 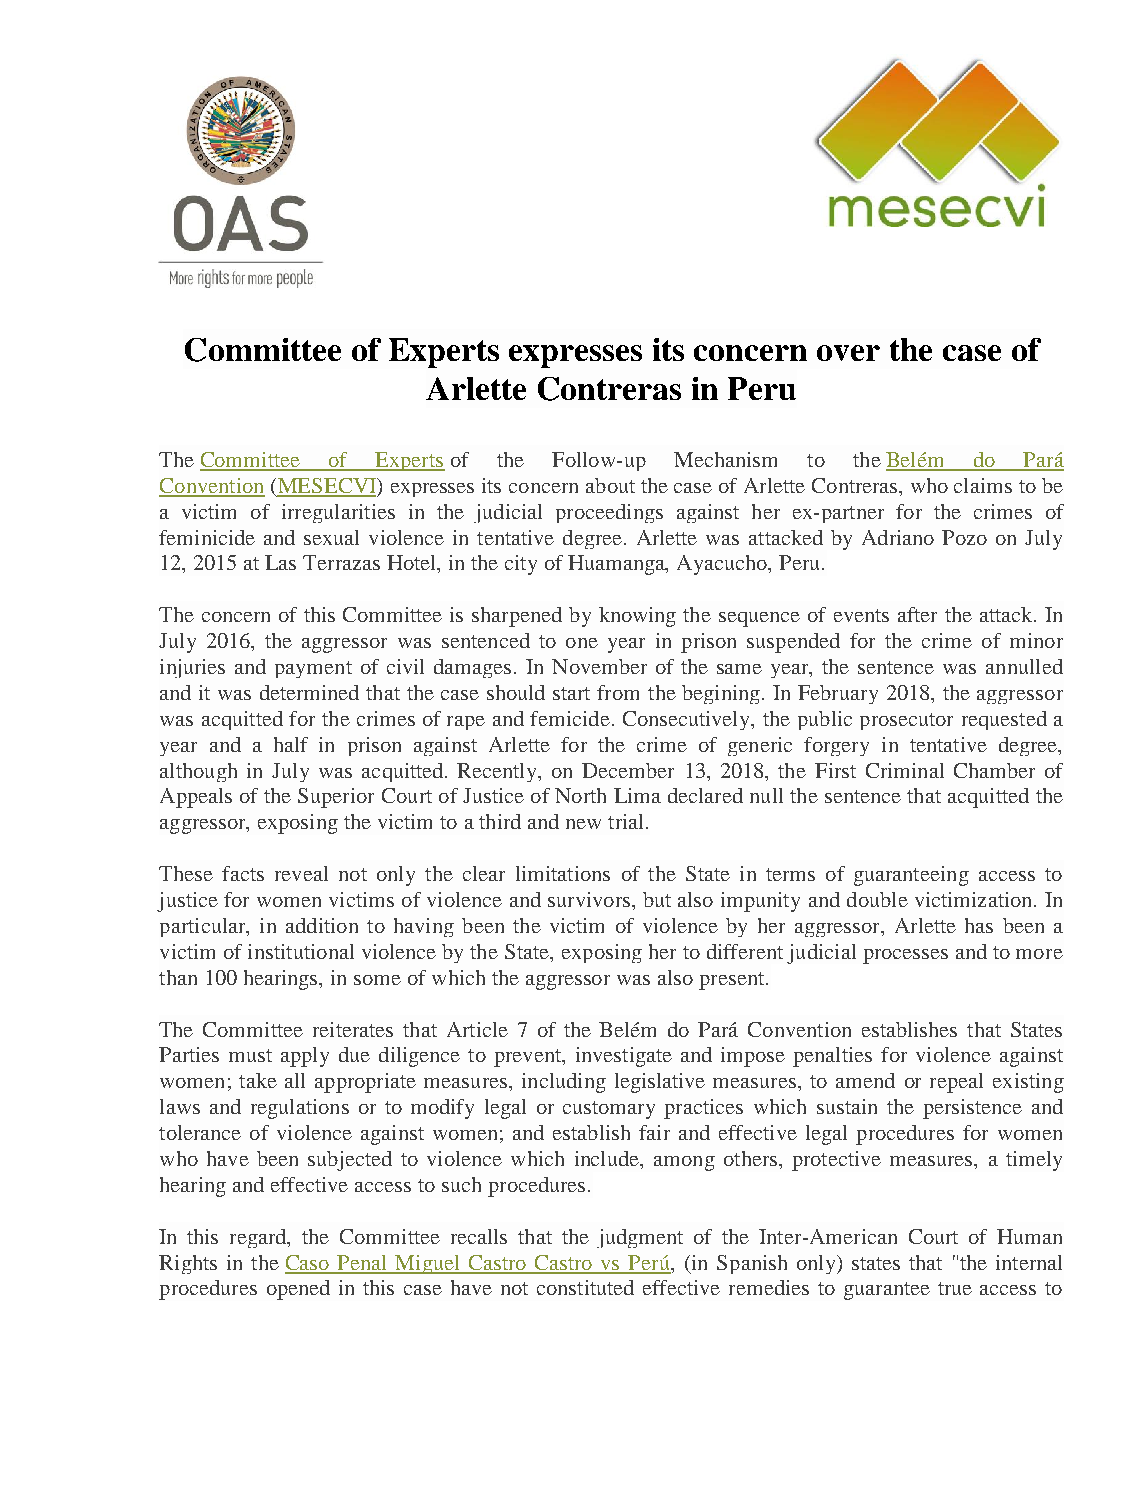 What do you see at coordinates (725, 459) in the document?
I see `Mechanism` at bounding box center [725, 459].
